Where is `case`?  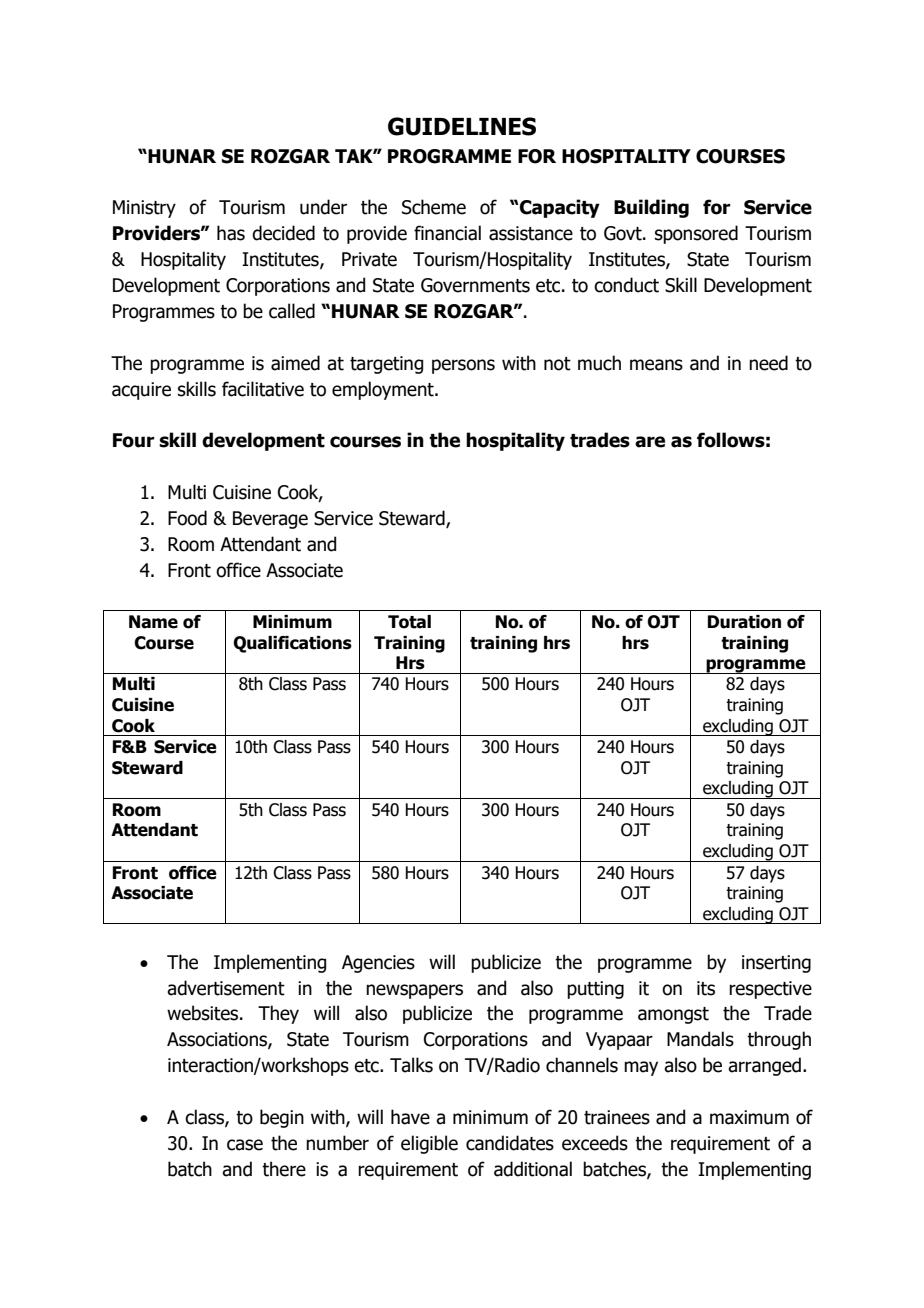 case is located at coordinates (245, 1145).
